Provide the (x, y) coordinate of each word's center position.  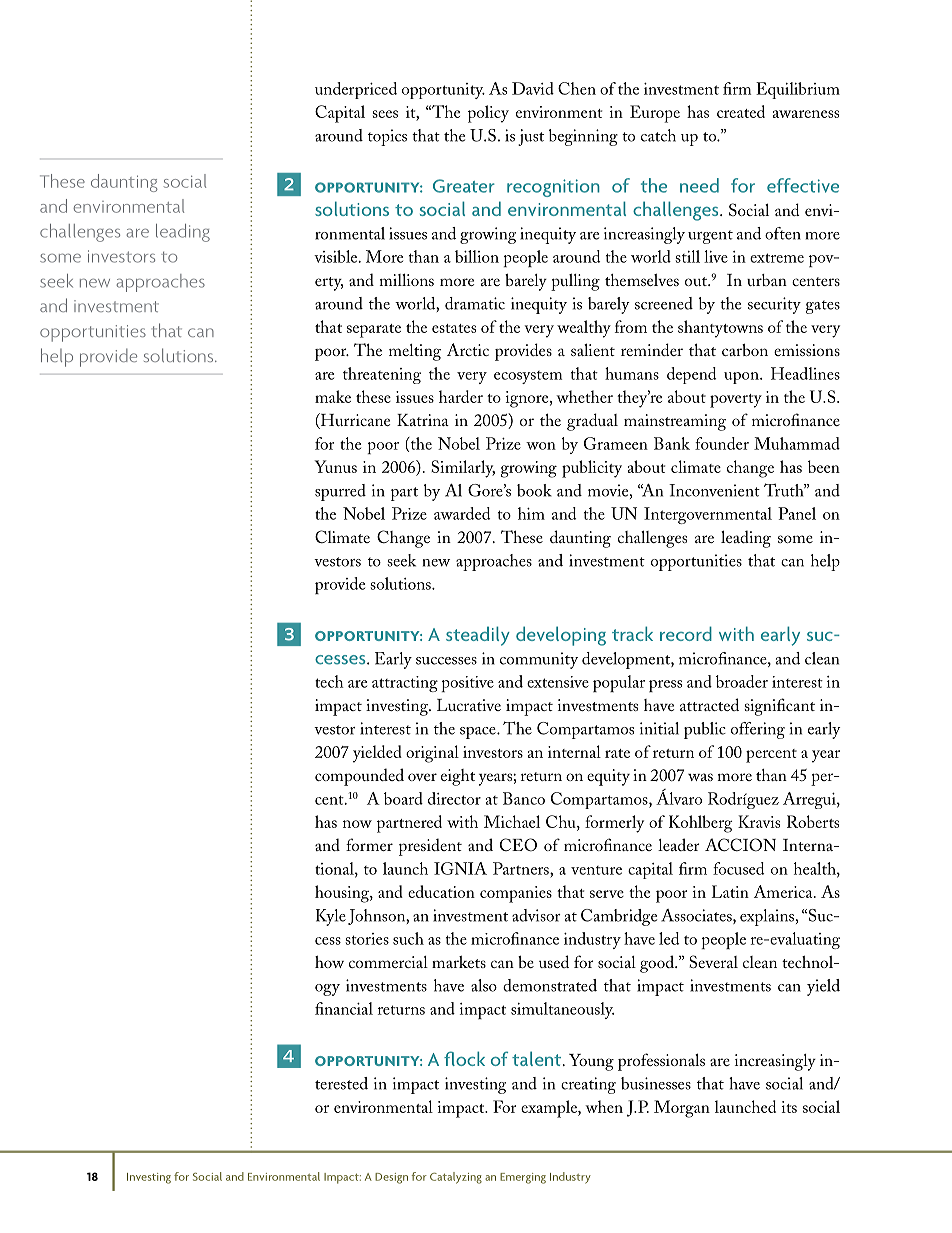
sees (385, 114)
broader (742, 681)
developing (561, 636)
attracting (405, 684)
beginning (583, 137)
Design (391, 1178)
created (741, 111)
